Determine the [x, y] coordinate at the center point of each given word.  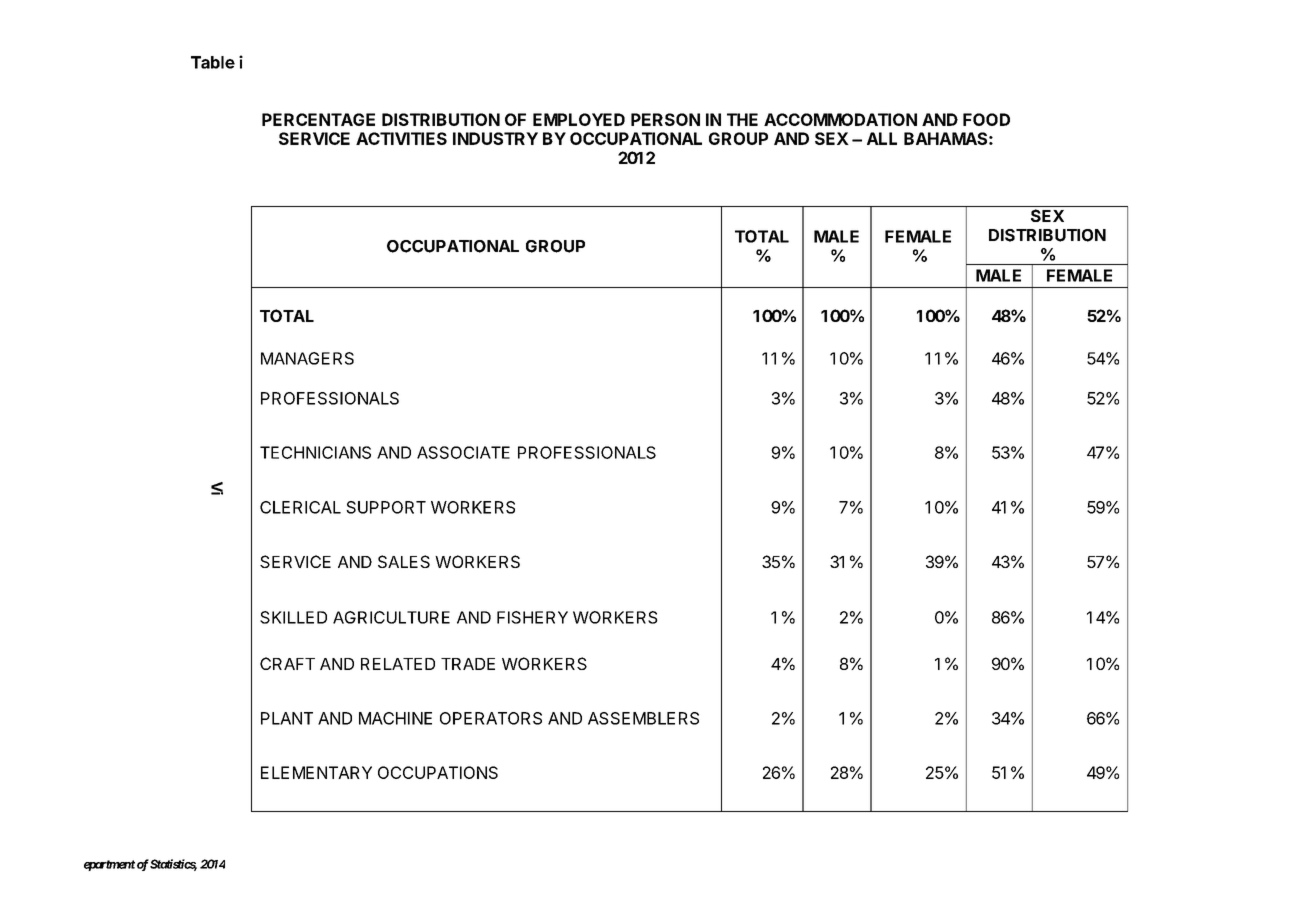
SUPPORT [386, 507]
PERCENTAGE [318, 119]
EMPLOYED [579, 119]
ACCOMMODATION [840, 119]
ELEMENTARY [316, 772]
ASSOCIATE [463, 452]
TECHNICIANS [315, 452]
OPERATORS [491, 718]
